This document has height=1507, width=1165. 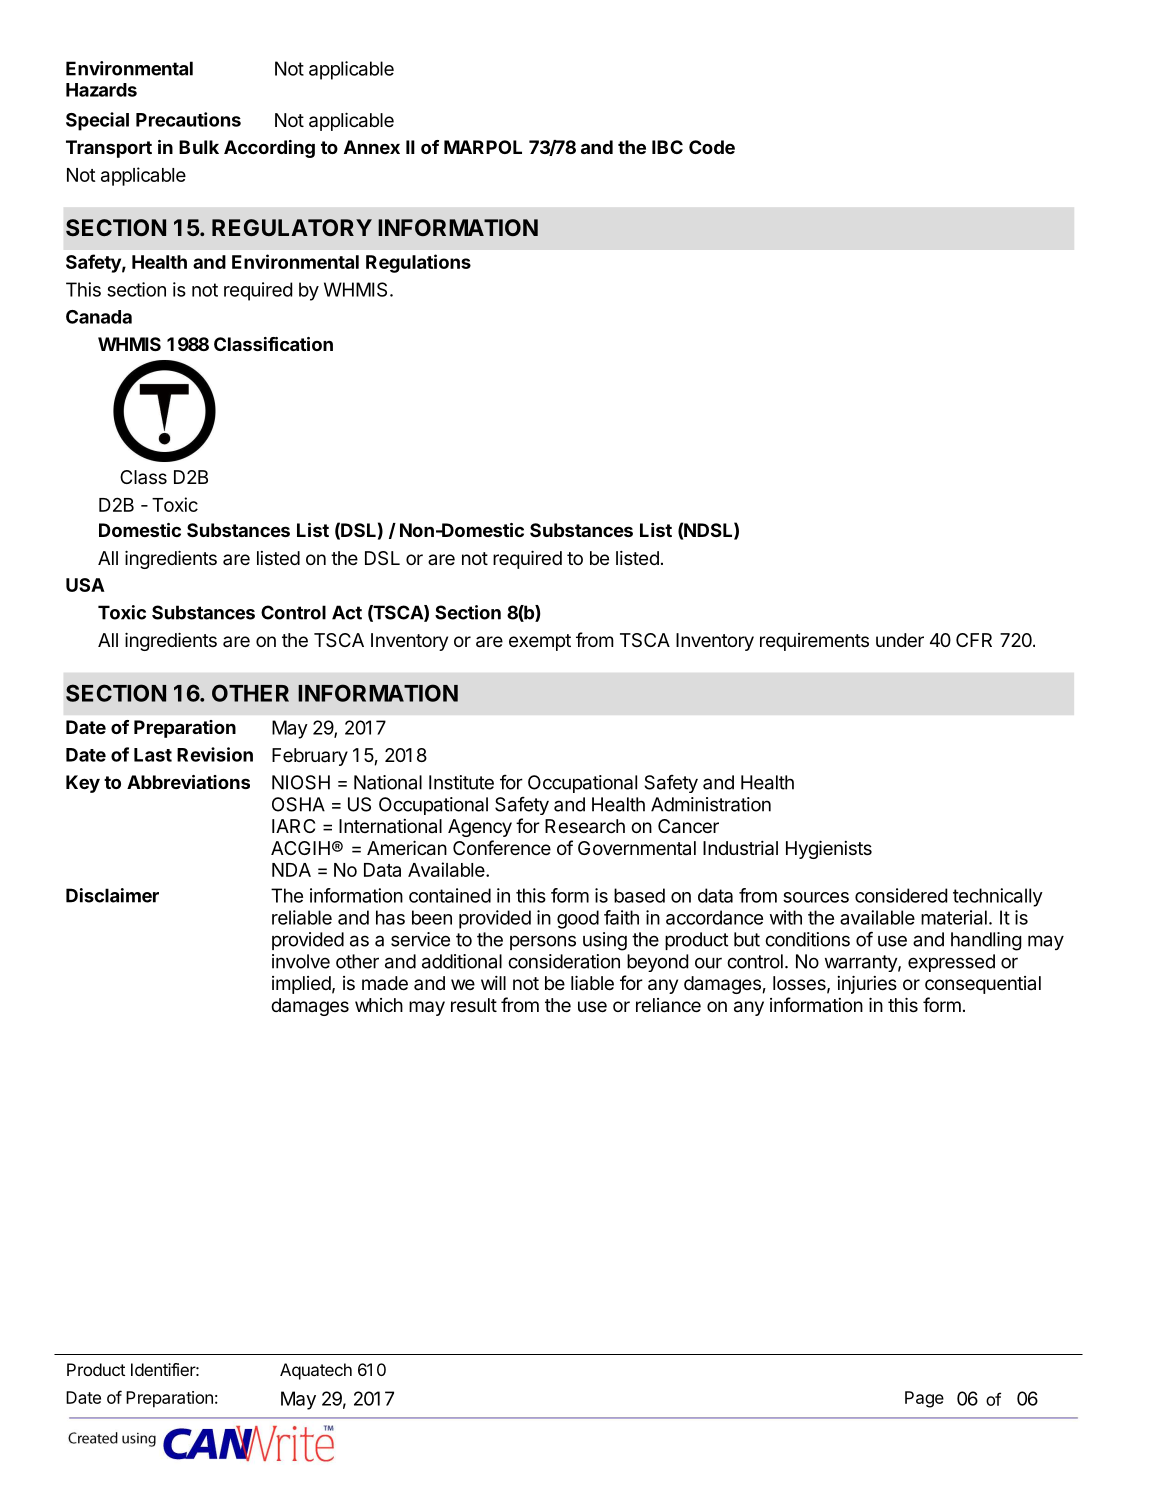 I want to click on IBC, so click(x=667, y=147).
